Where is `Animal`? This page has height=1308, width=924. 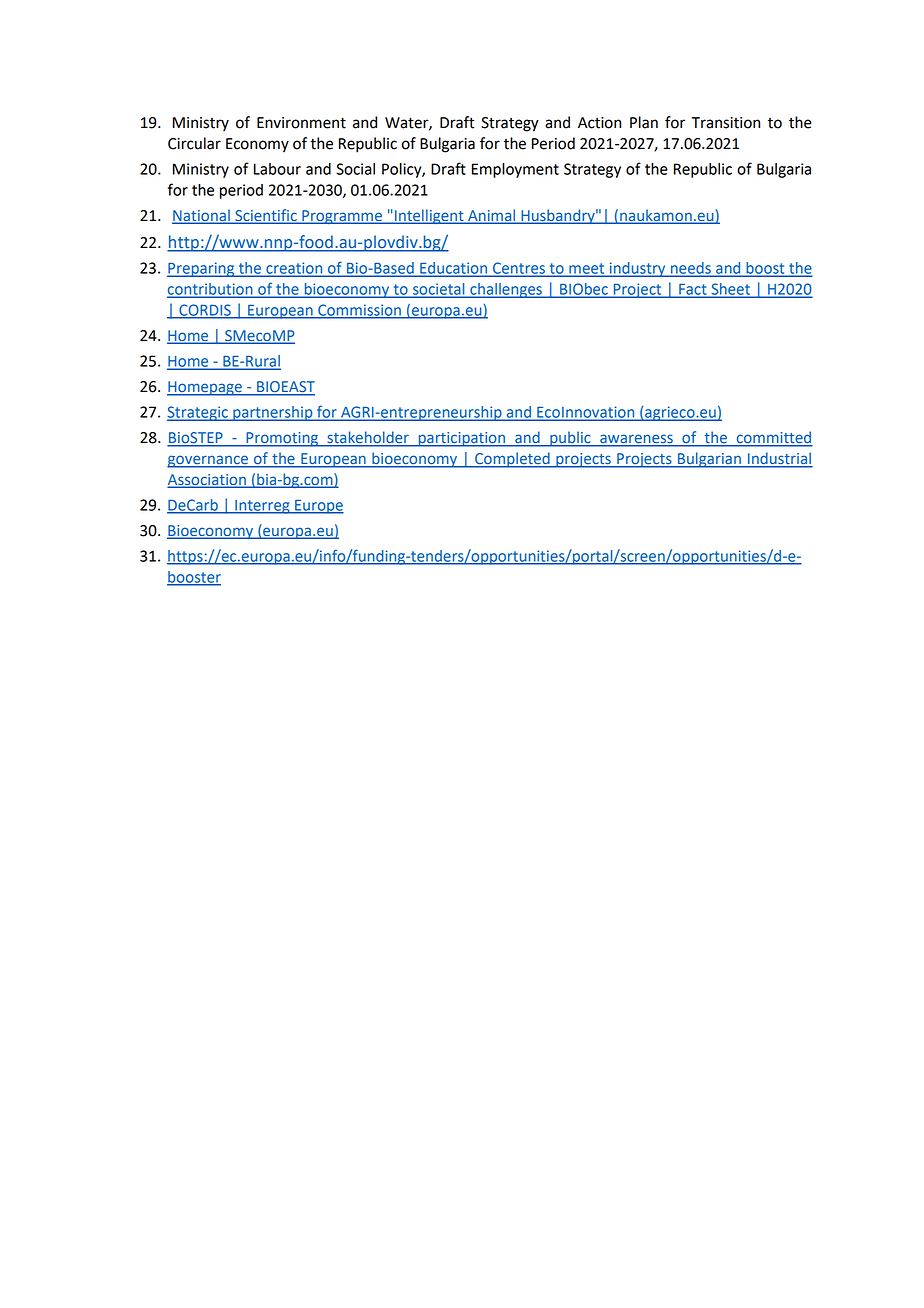
Animal is located at coordinates (492, 216).
